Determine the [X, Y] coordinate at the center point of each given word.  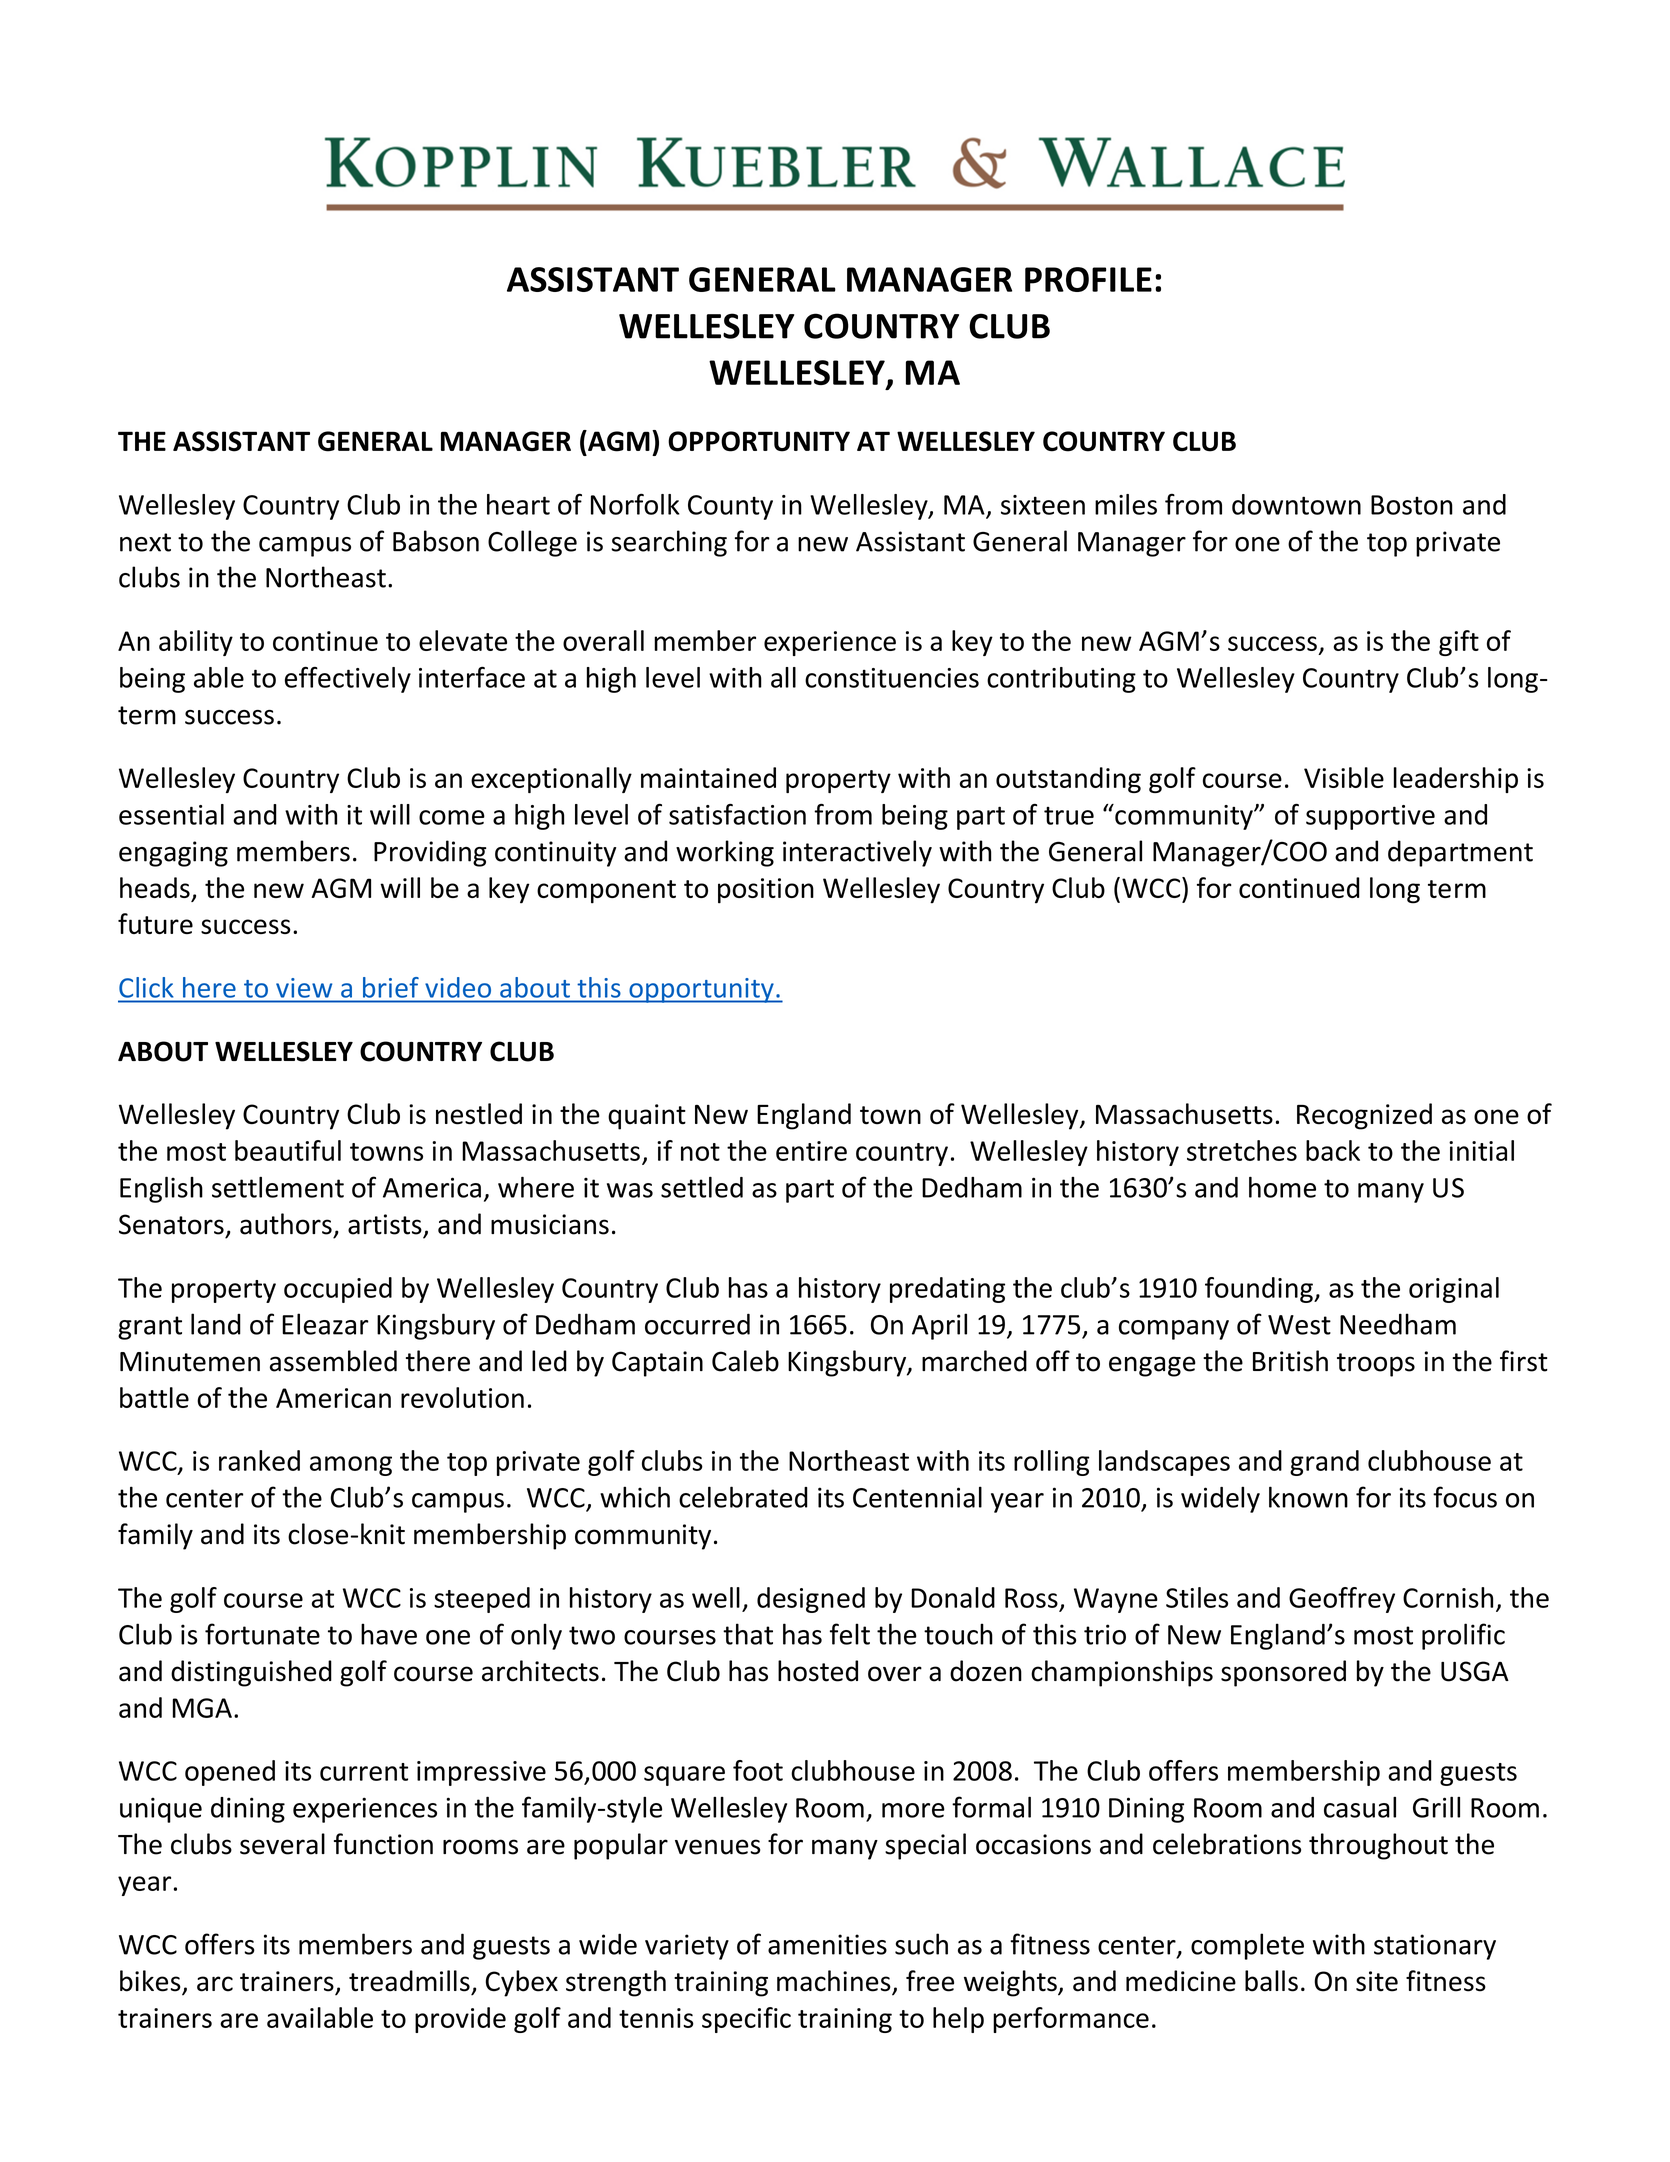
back [1333, 1150]
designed [811, 1600]
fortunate [262, 1634]
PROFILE [1088, 279]
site [1377, 1981]
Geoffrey [1342, 1600]
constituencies [892, 678]
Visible [1344, 777]
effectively [348, 680]
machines [835, 1982]
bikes [151, 1982]
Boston [1412, 505]
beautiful [288, 1150]
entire [811, 1151]
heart [518, 504]
